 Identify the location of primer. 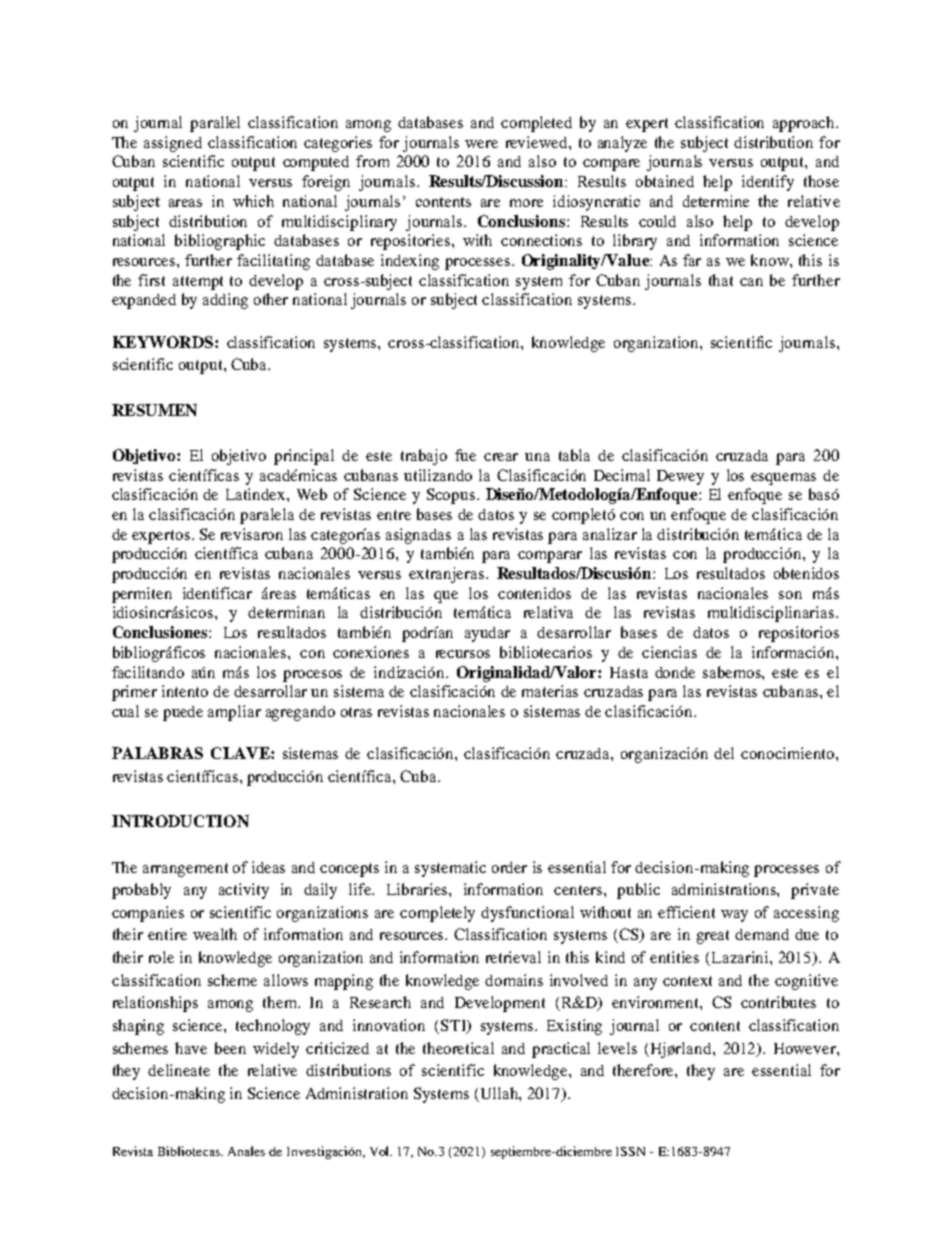
(134, 693).
